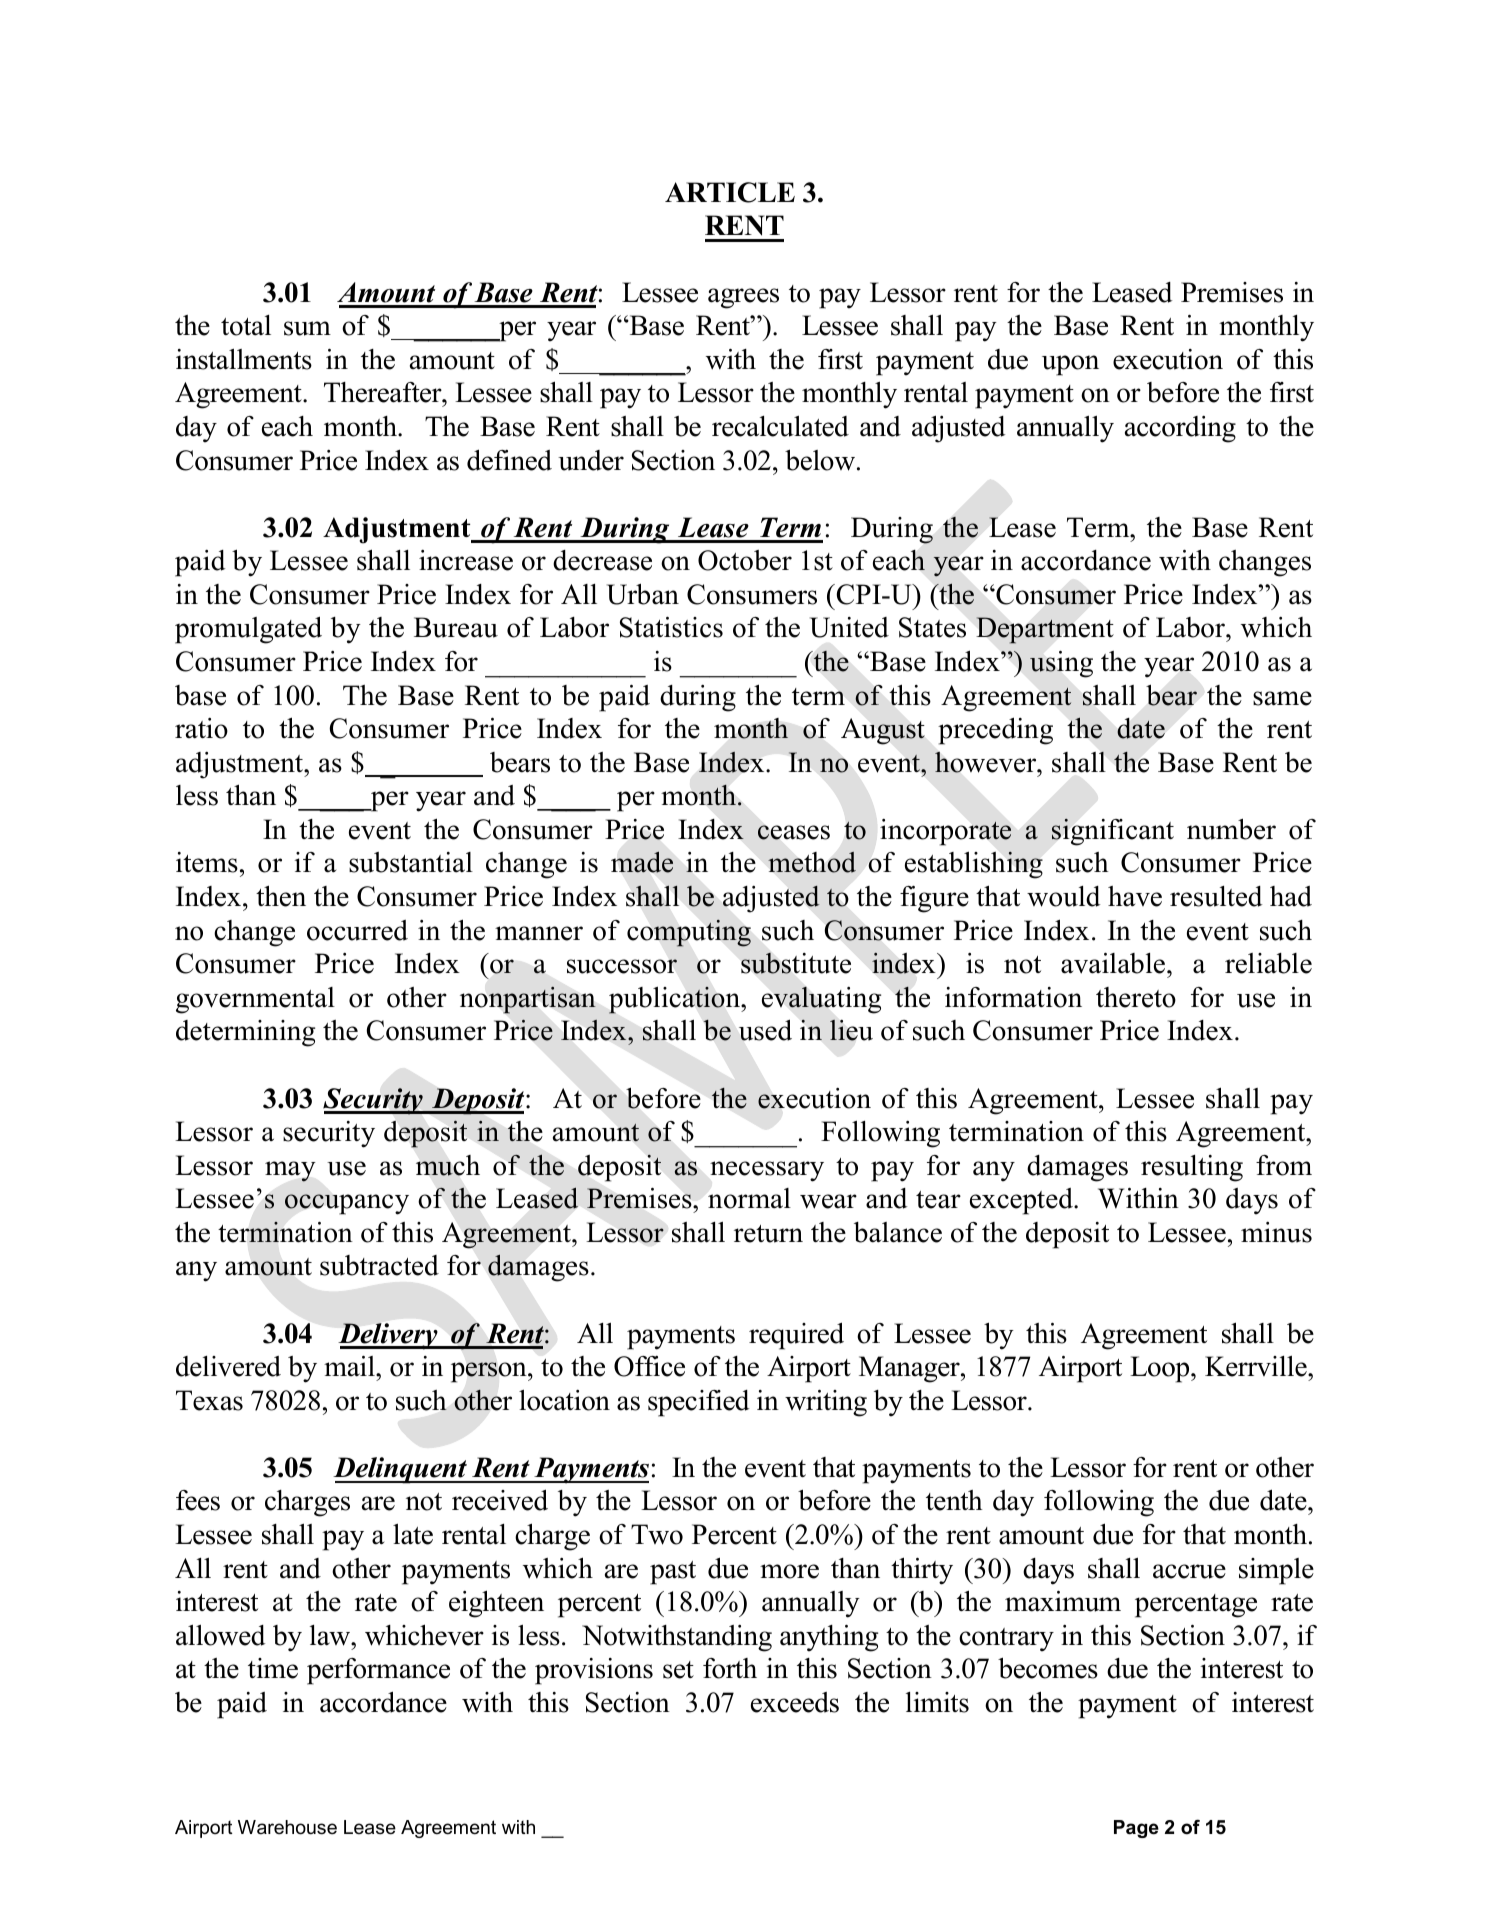 The image size is (1489, 1927). What do you see at coordinates (1136, 997) in the screenshot?
I see `thereto` at bounding box center [1136, 997].
